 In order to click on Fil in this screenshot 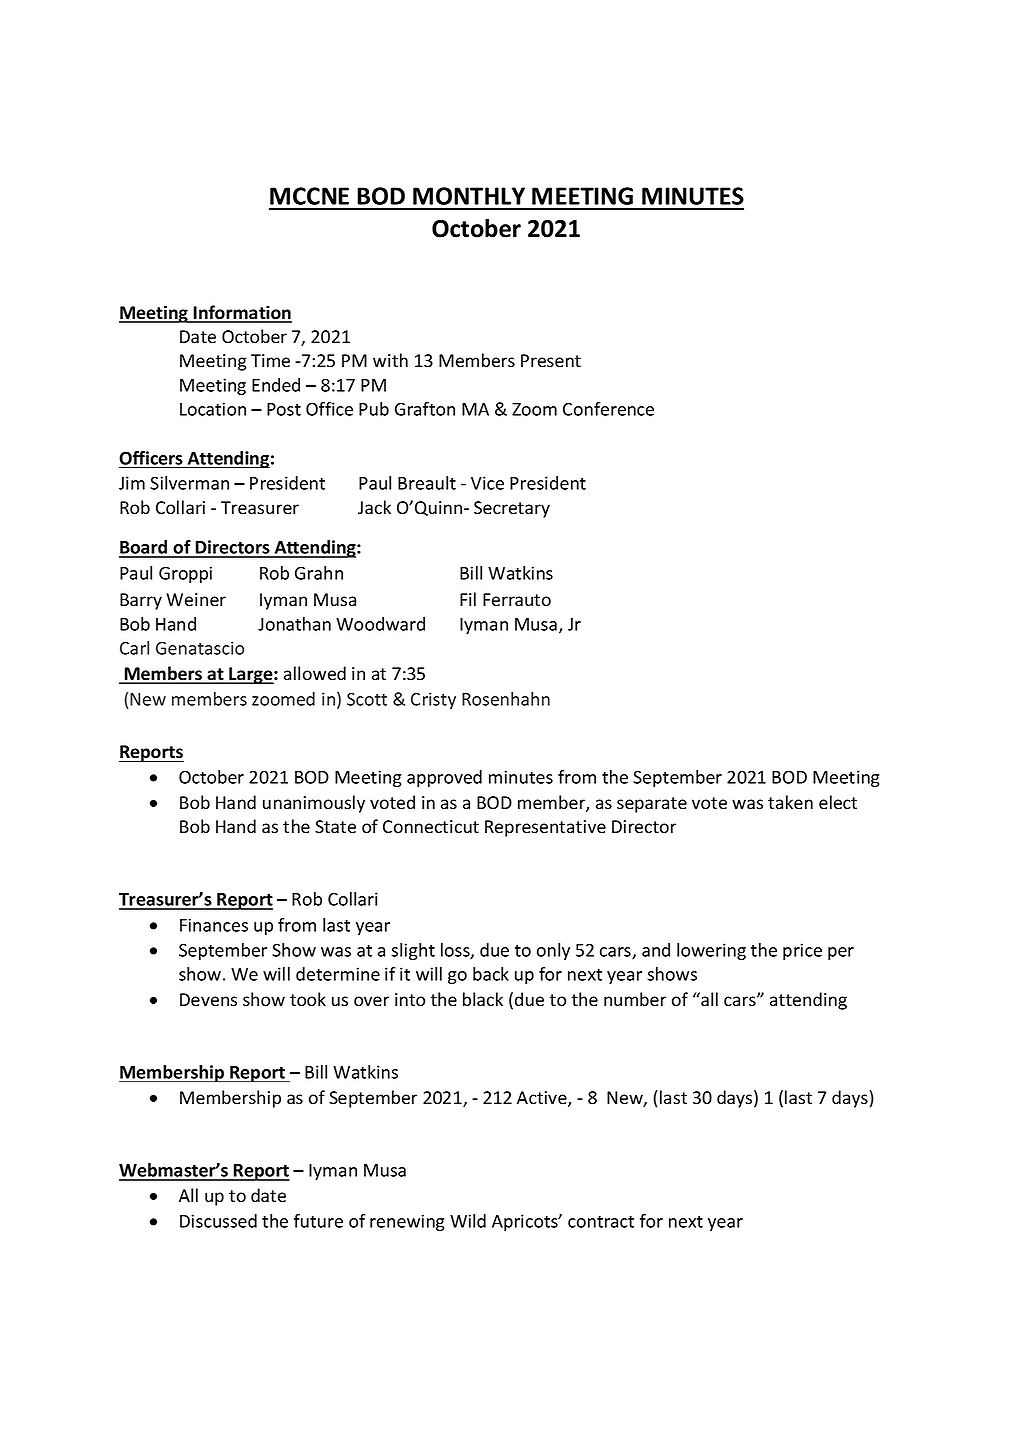, I will do `click(468, 599)`.
